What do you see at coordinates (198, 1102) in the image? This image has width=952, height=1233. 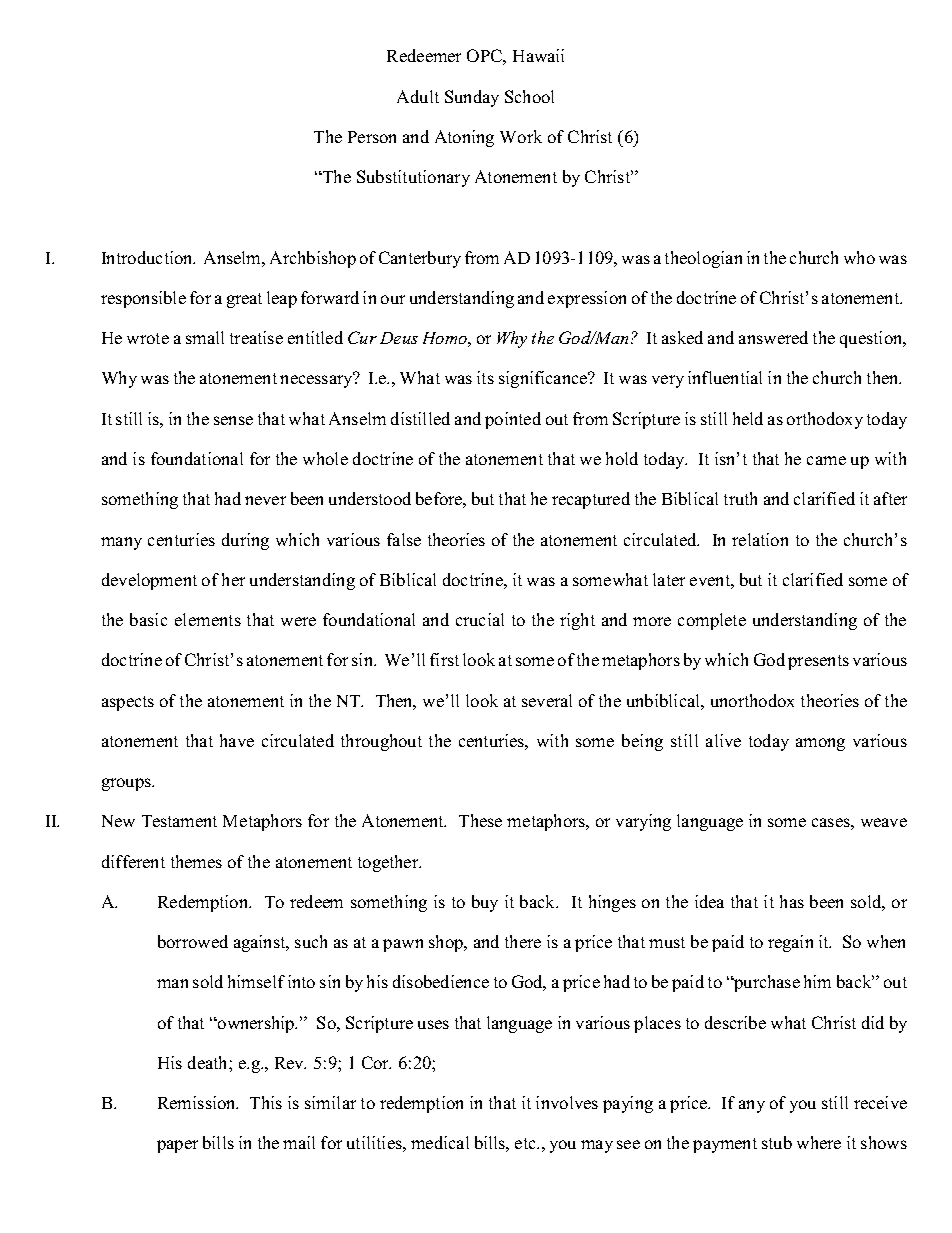 I see `Remission` at bounding box center [198, 1102].
